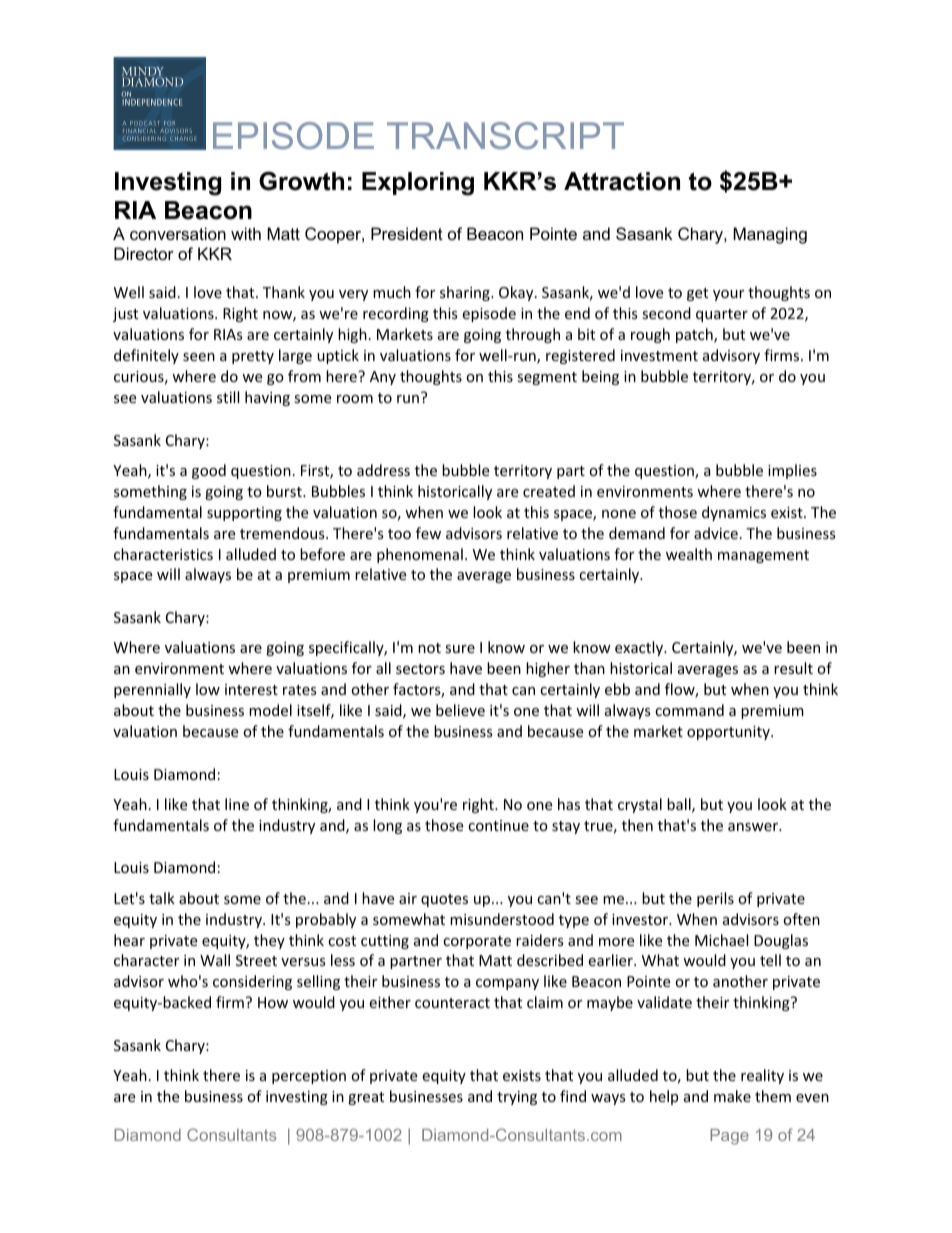 The image size is (952, 1233). I want to click on Managing, so click(770, 235).
